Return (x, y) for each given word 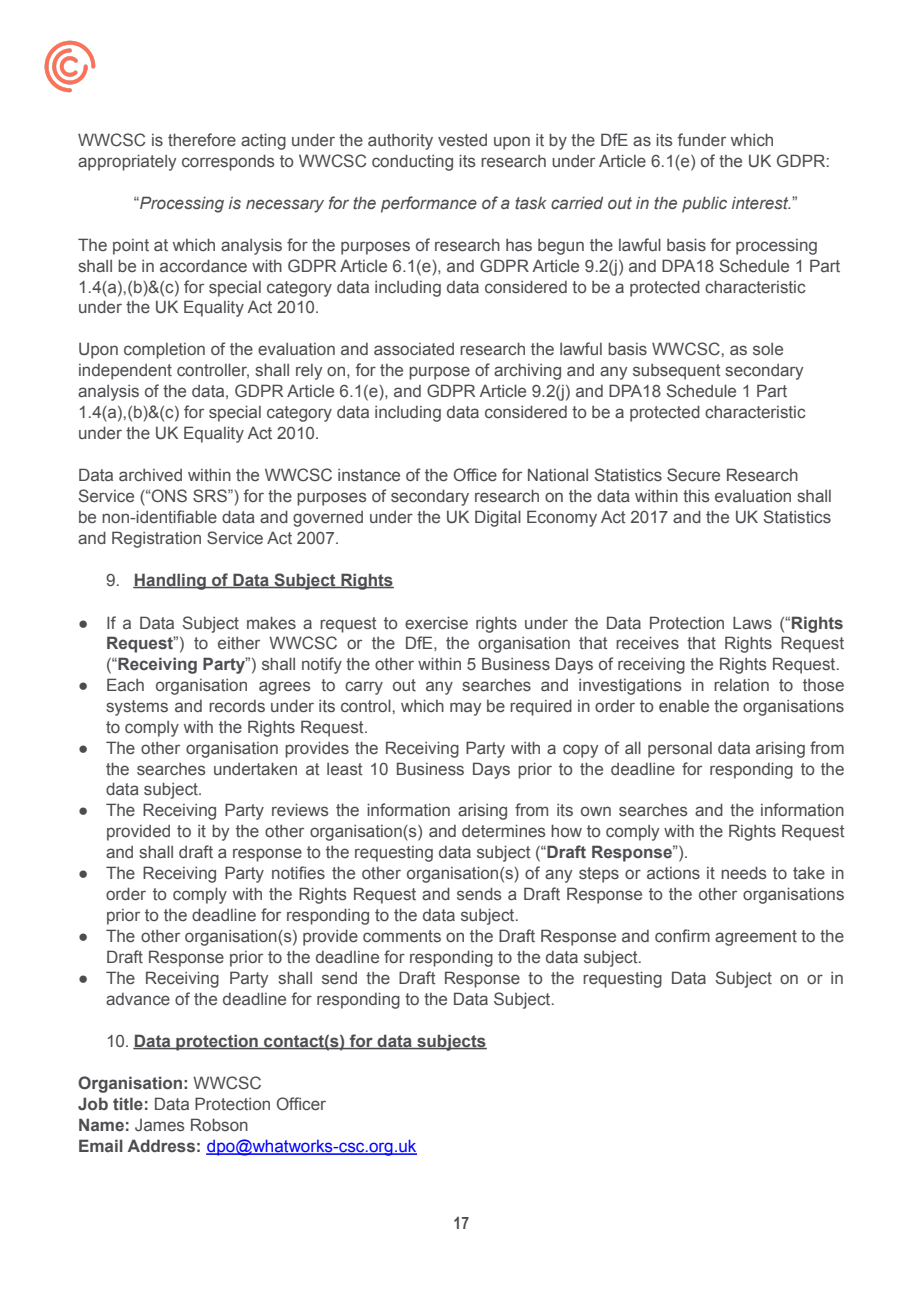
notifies (298, 873)
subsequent (676, 372)
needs (744, 873)
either (239, 643)
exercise (436, 623)
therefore (202, 140)
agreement (756, 938)
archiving (527, 371)
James (160, 1125)
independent (125, 372)
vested (462, 140)
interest (761, 203)
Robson (219, 1124)
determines (504, 831)
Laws (752, 622)
